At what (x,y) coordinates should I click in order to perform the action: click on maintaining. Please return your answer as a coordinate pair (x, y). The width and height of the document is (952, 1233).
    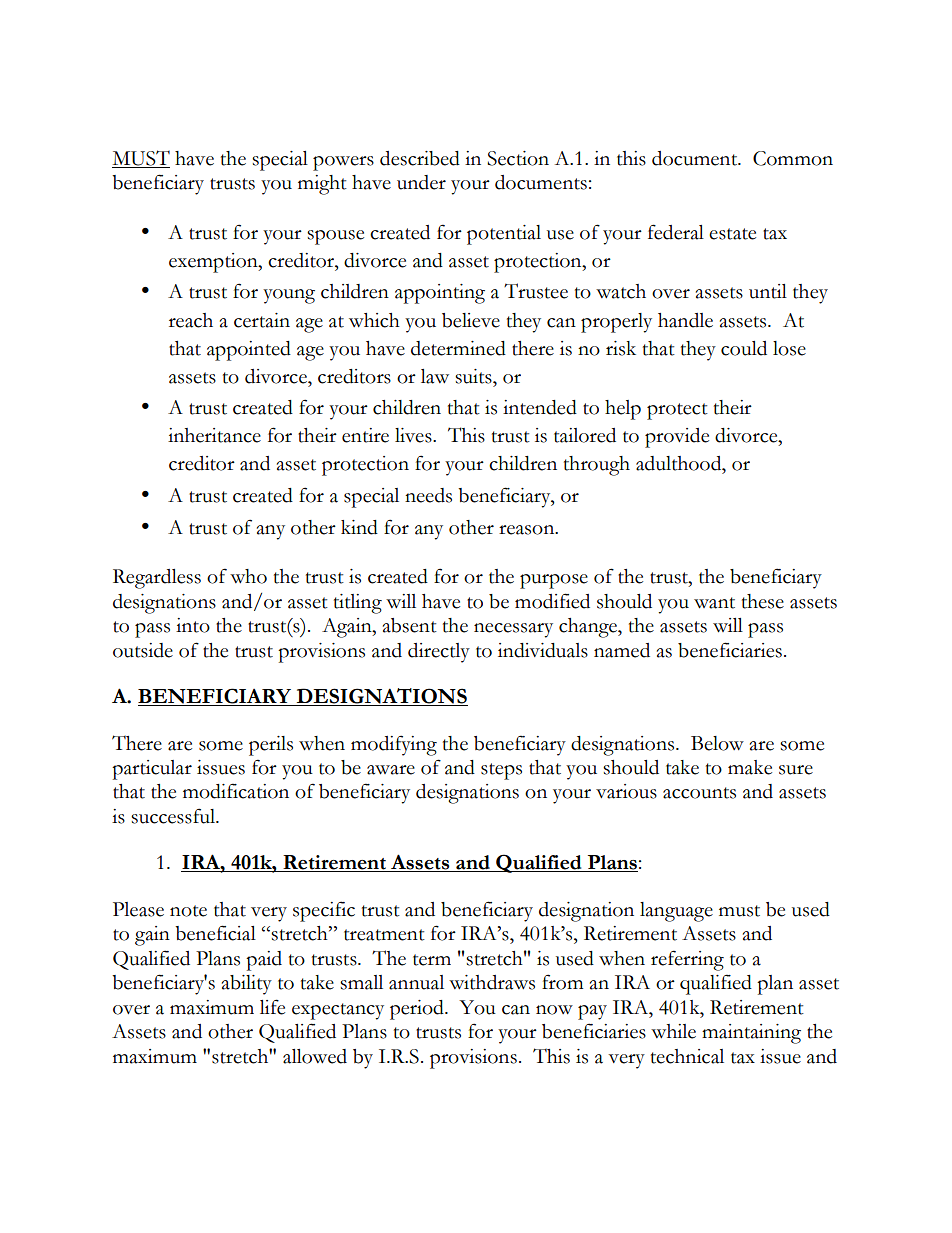
    Looking at the image, I should click on (751, 1034).
